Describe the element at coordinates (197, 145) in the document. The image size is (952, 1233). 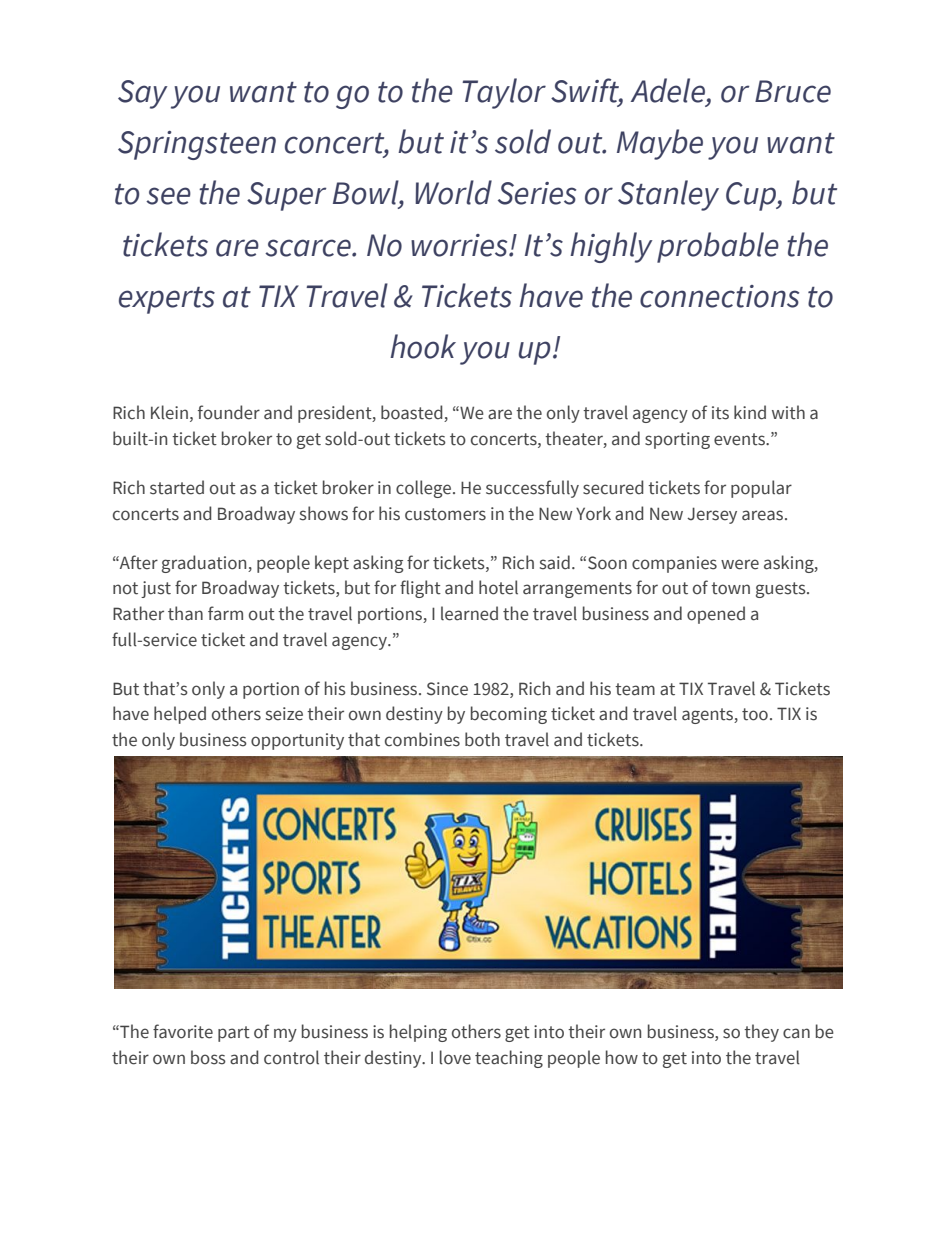
I see `Springsteen` at that location.
